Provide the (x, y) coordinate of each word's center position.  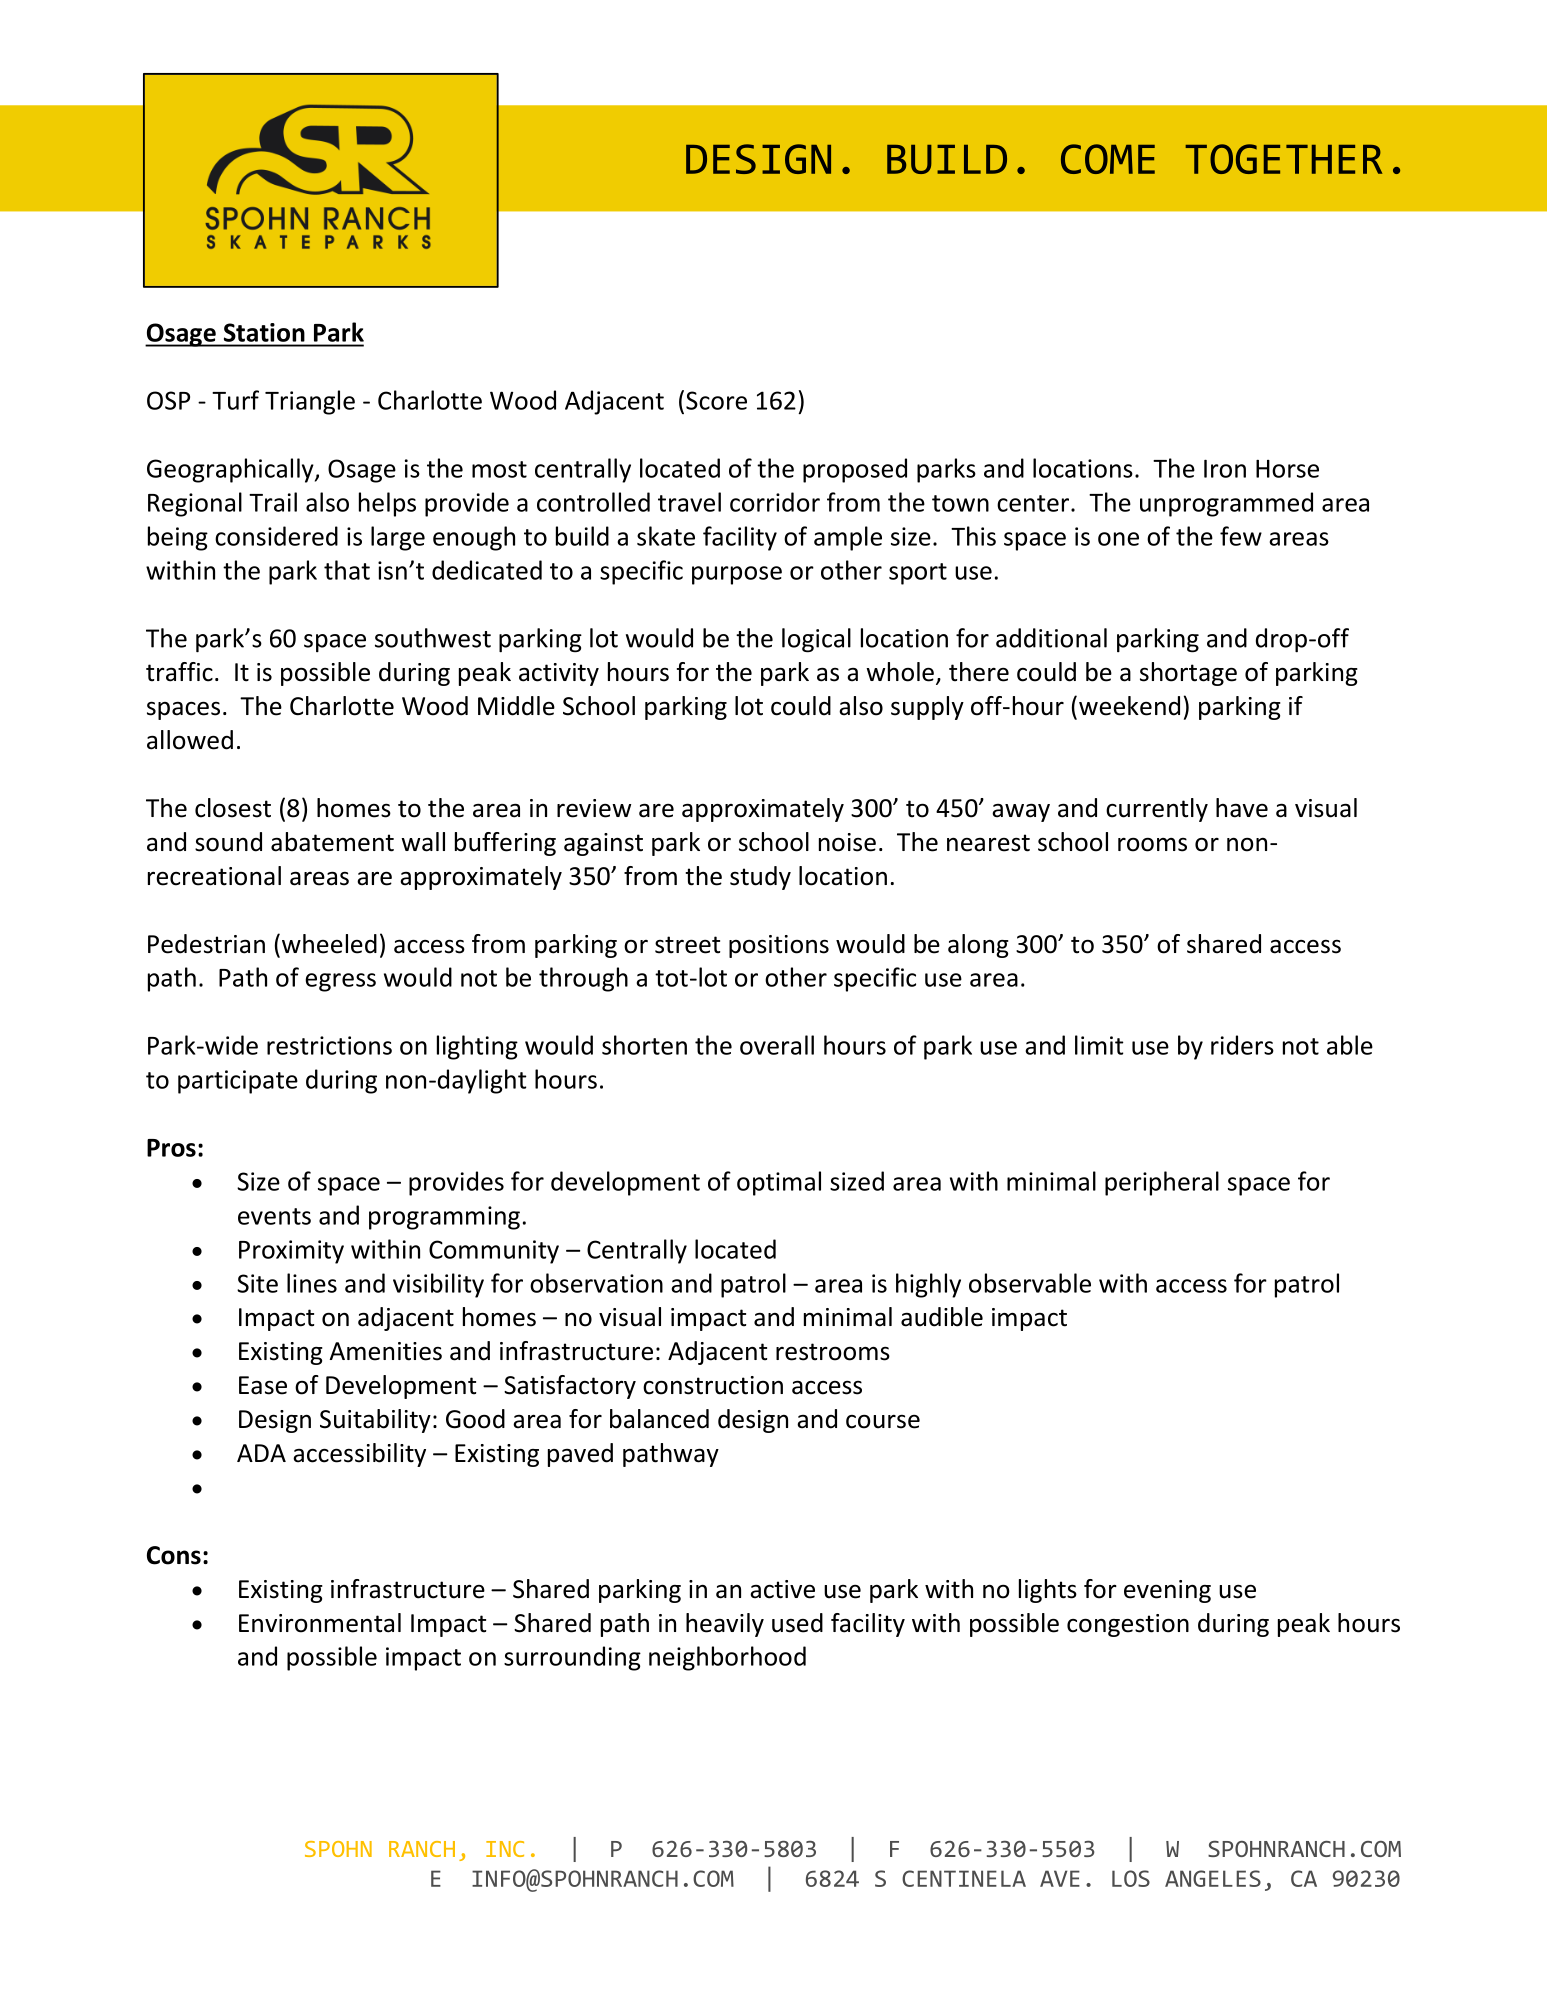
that (347, 570)
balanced (659, 1419)
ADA (261, 1453)
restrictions (329, 1045)
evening (1167, 1591)
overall (777, 1045)
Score (716, 400)
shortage (1188, 674)
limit (1099, 1045)
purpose (737, 575)
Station (264, 332)
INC (505, 1849)
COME (1108, 159)
